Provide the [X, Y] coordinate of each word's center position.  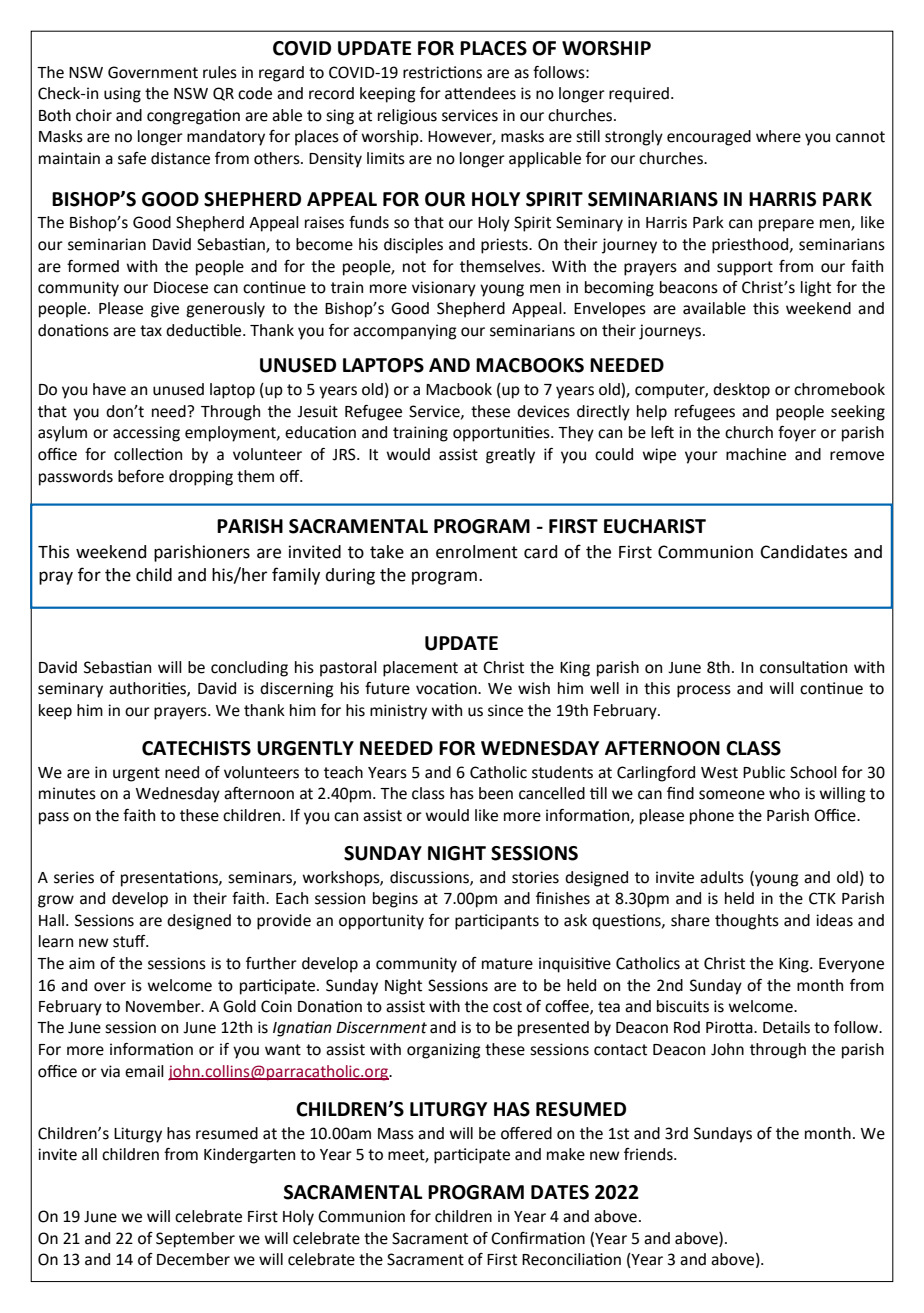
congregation [193, 117]
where [778, 136]
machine [756, 454]
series [74, 877]
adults [722, 877]
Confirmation [538, 1238]
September [195, 1240]
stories [535, 877]
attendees [480, 93]
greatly [510, 456]
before [141, 476]
